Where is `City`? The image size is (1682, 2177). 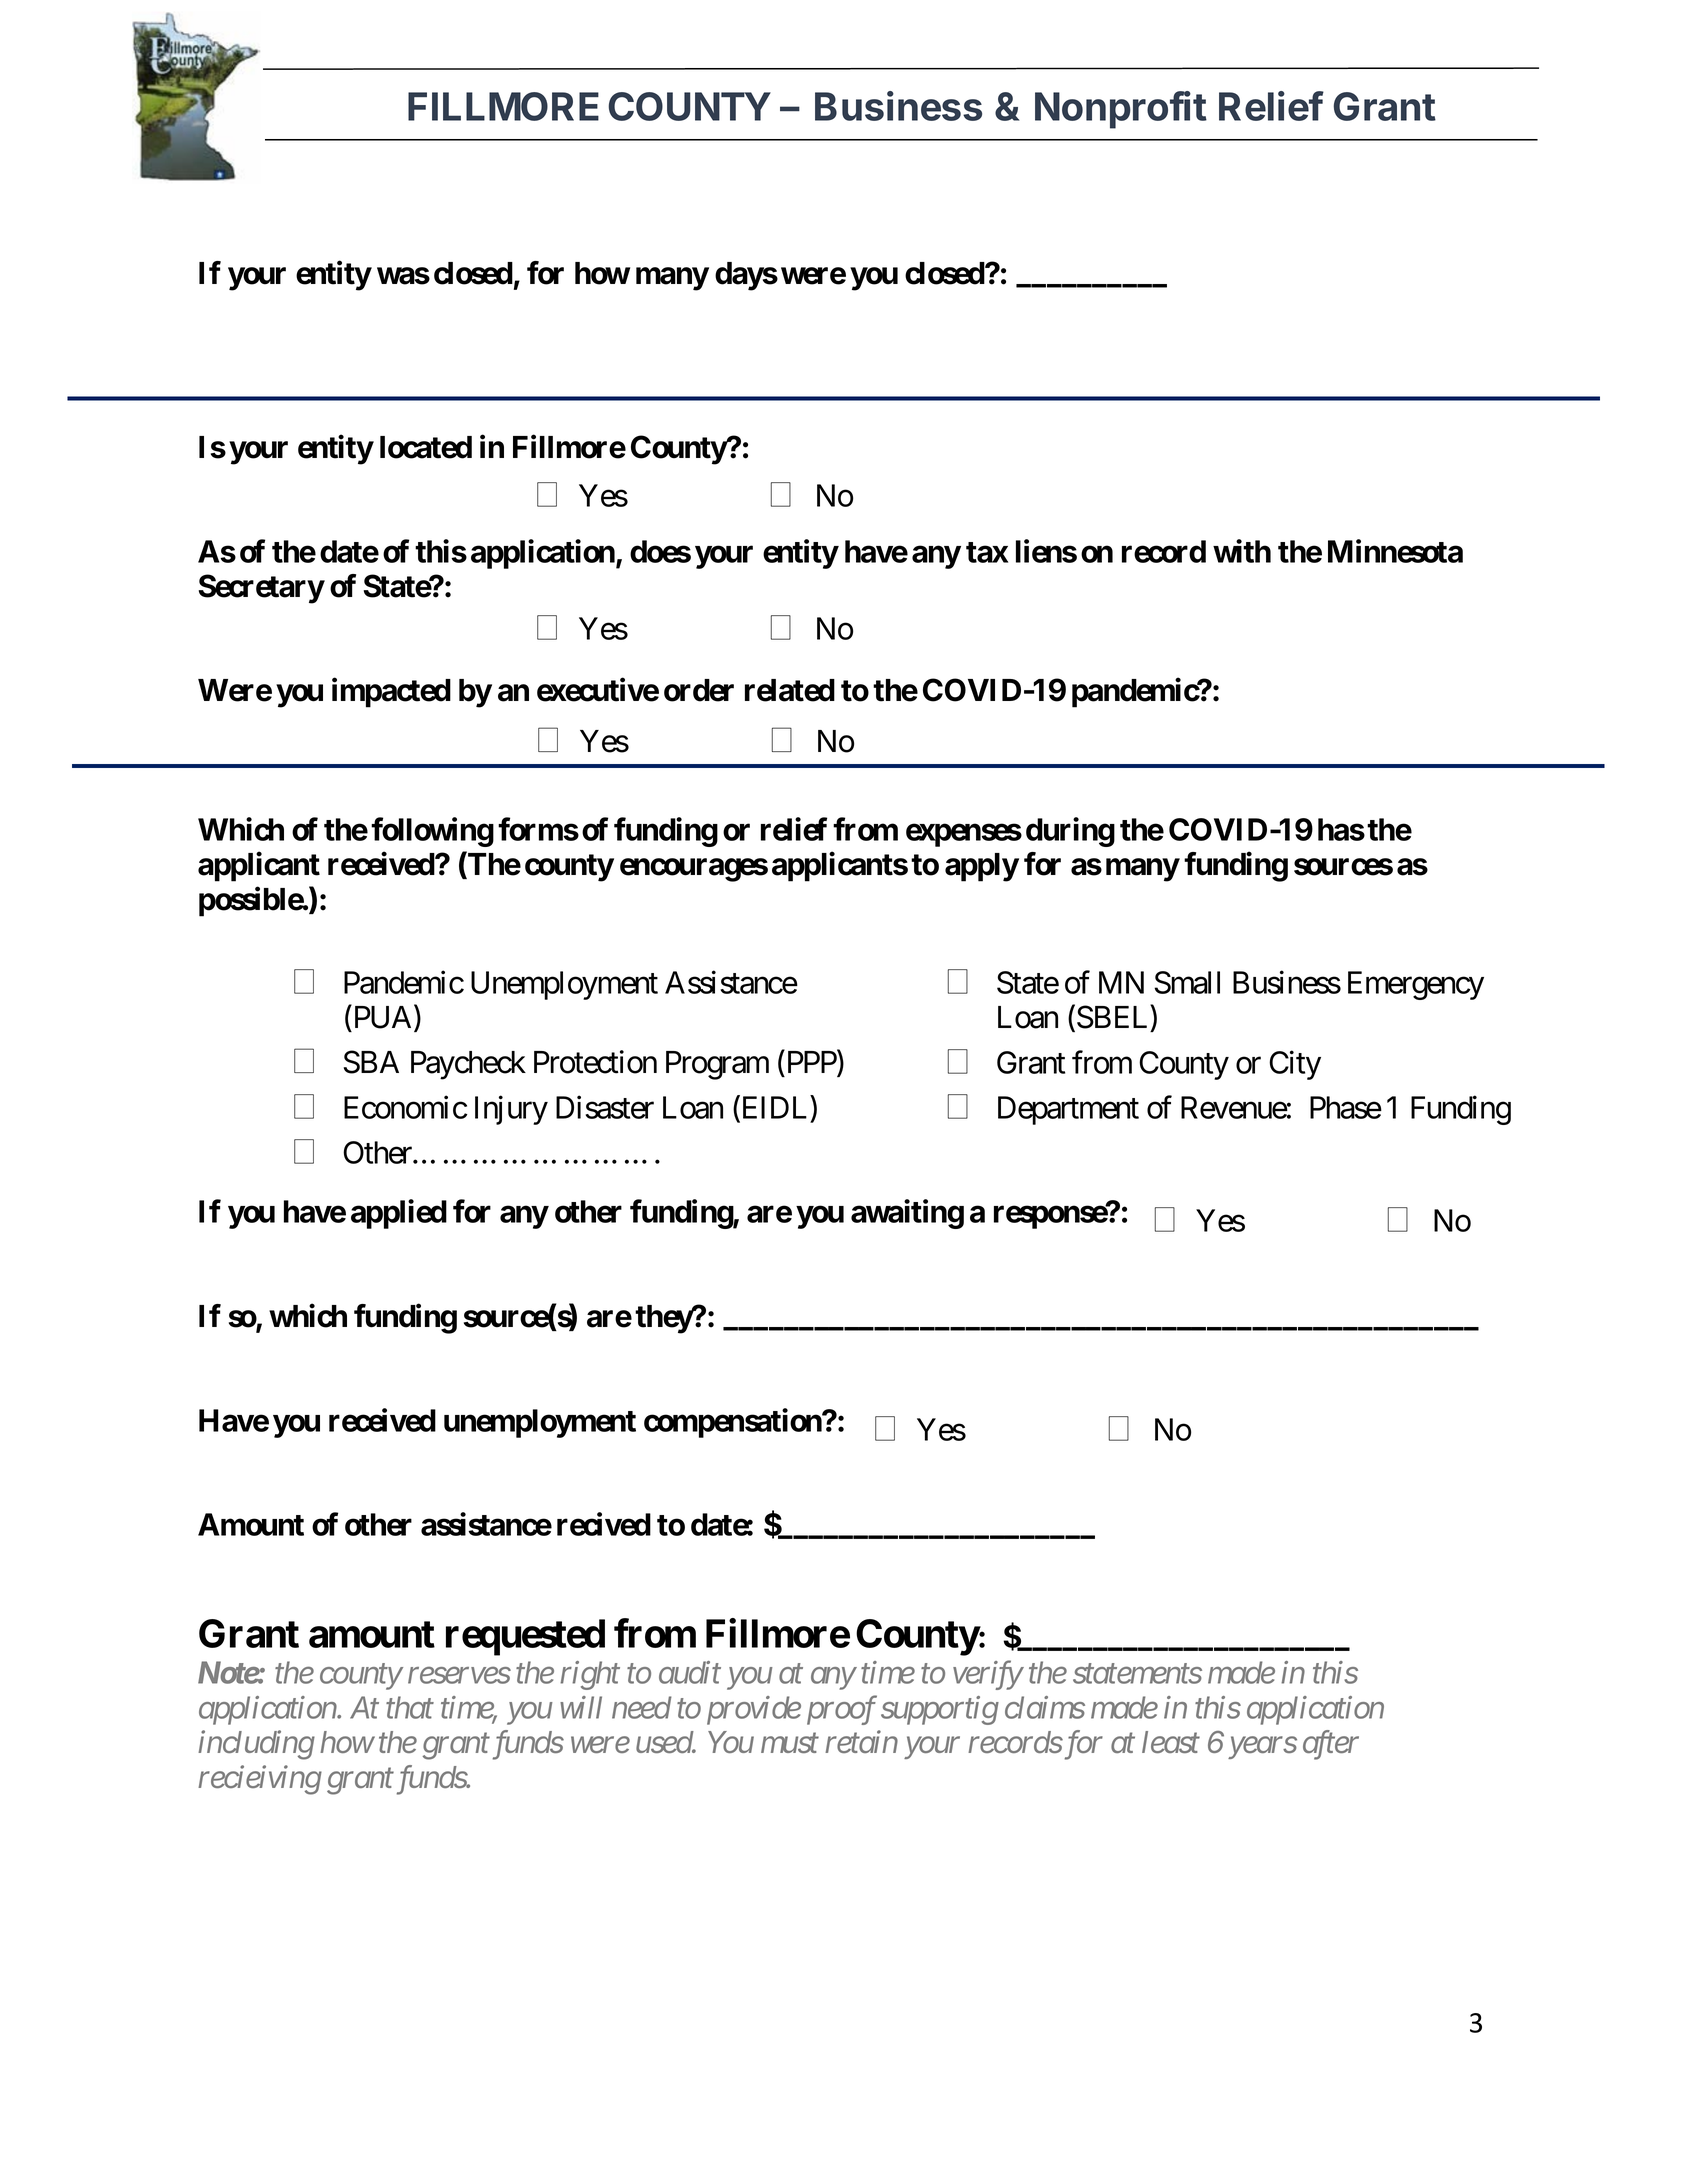
City is located at coordinates (1295, 1065).
